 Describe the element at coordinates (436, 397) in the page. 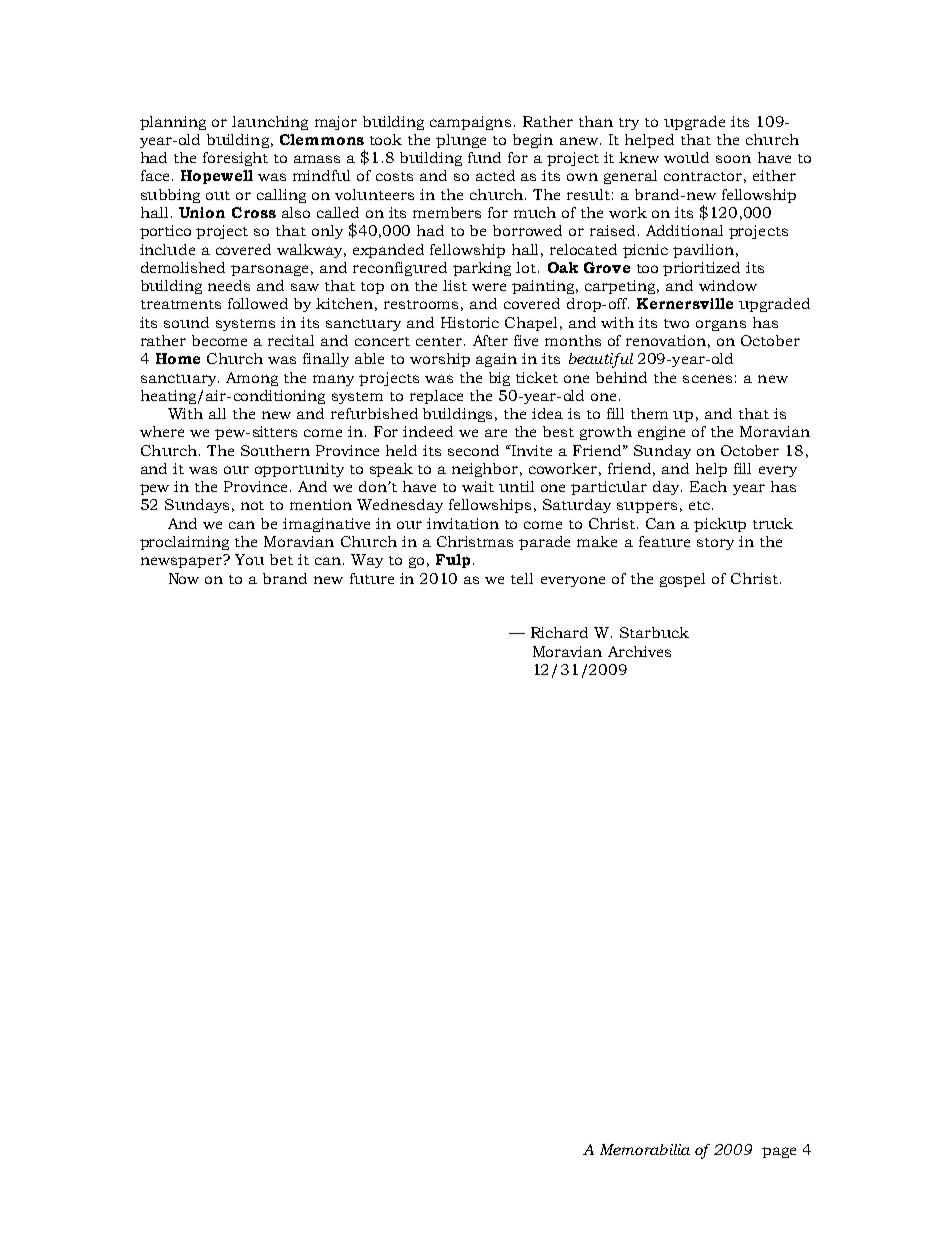

I see `replace` at that location.
